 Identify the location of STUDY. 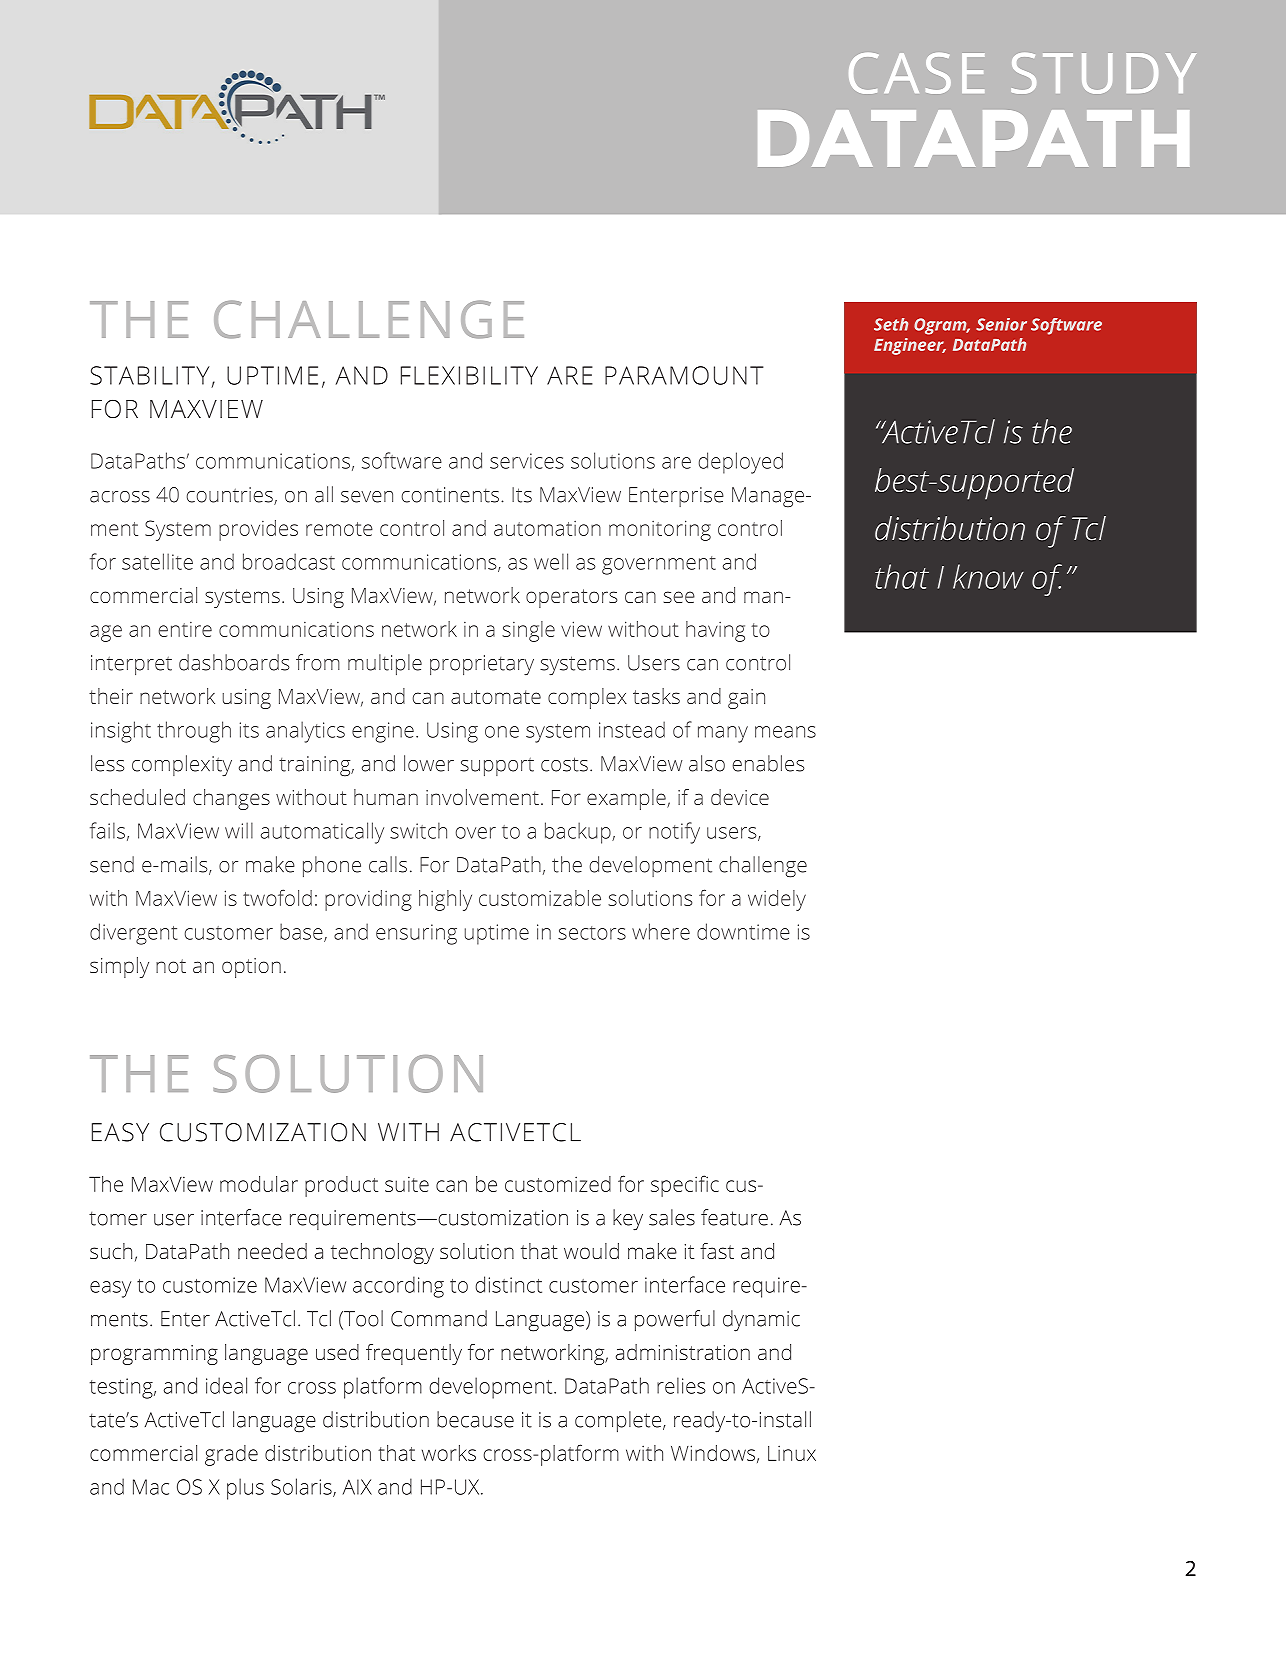
(1103, 73).
